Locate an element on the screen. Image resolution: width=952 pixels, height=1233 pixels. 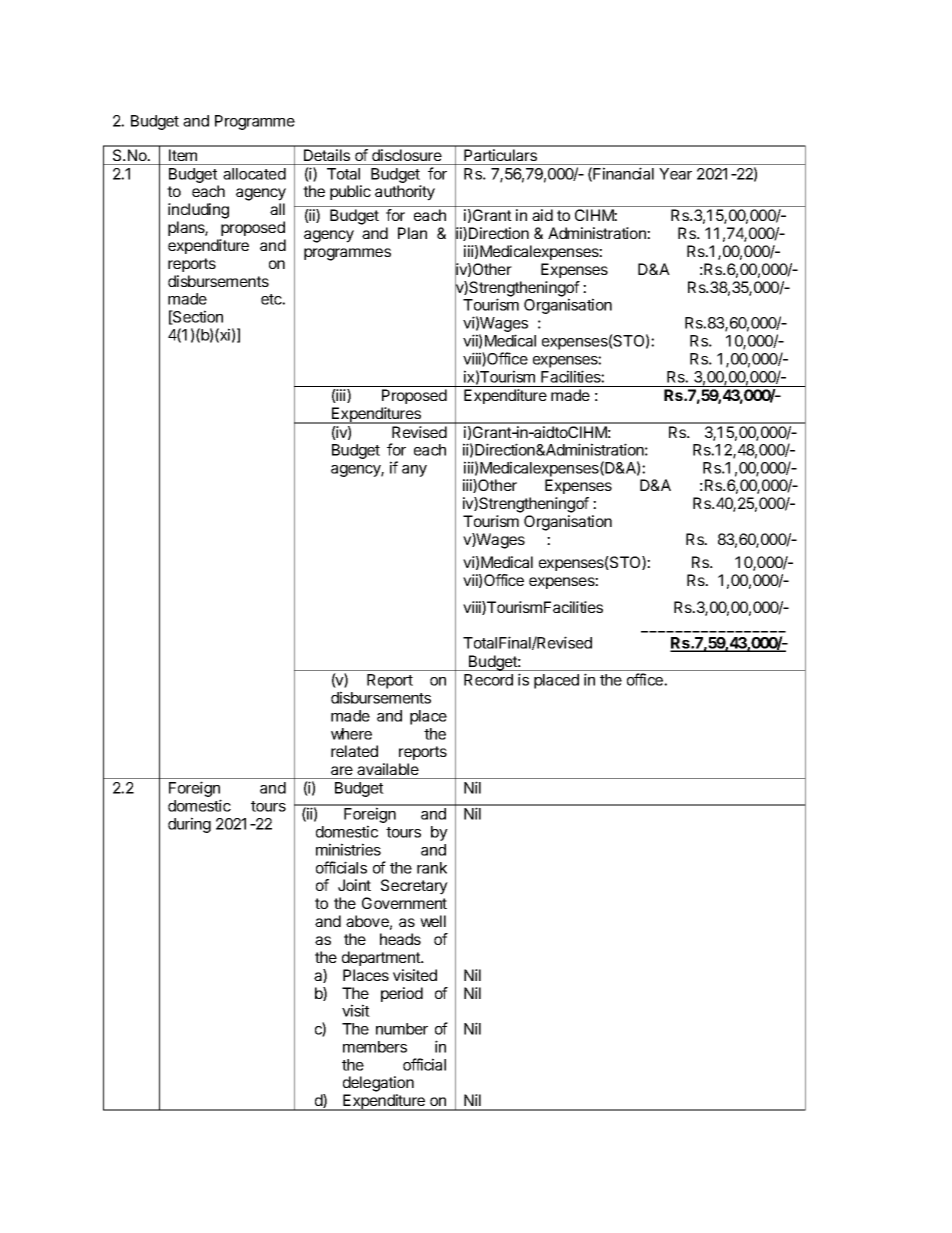
members is located at coordinates (375, 1047).
